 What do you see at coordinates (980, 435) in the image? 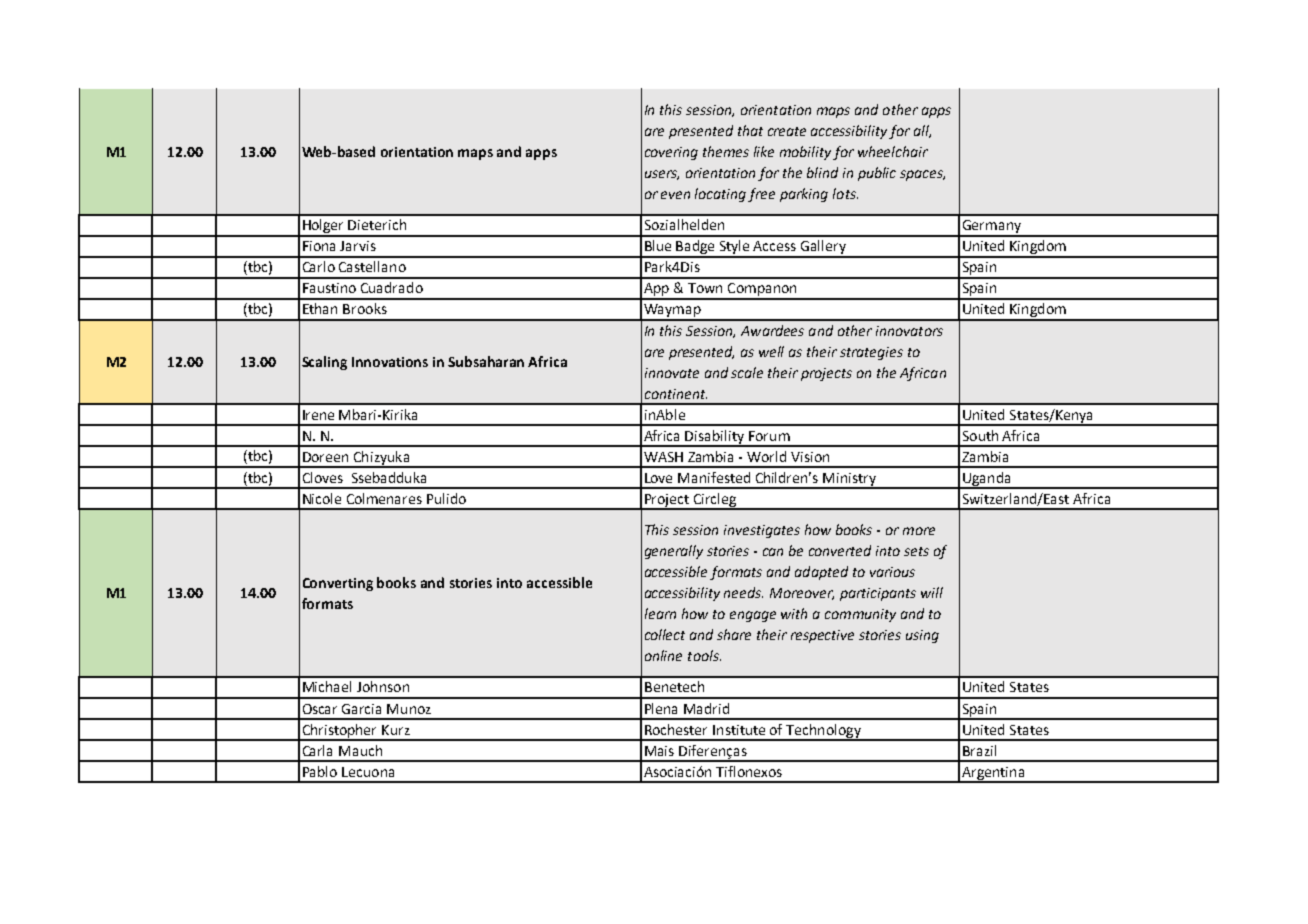
I see `South` at bounding box center [980, 435].
